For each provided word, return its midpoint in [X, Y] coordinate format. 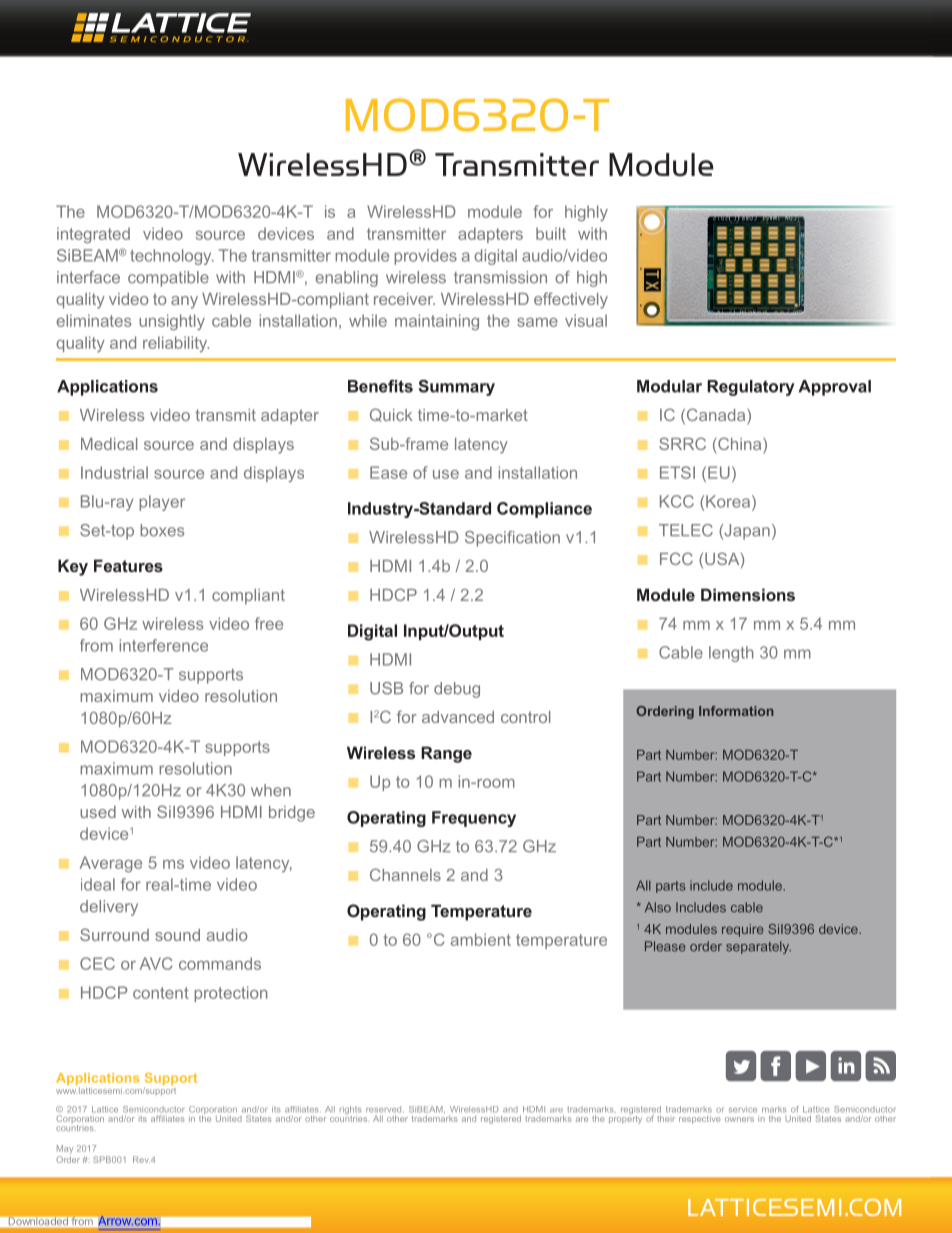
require [742, 930]
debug [457, 690]
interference [164, 645]
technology [172, 257]
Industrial [114, 472]
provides [425, 257]
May [65, 1149]
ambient [481, 939]
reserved [383, 1109]
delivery [109, 908]
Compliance [544, 510]
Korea [728, 501]
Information [736, 711]
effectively [571, 300]
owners [739, 1119]
